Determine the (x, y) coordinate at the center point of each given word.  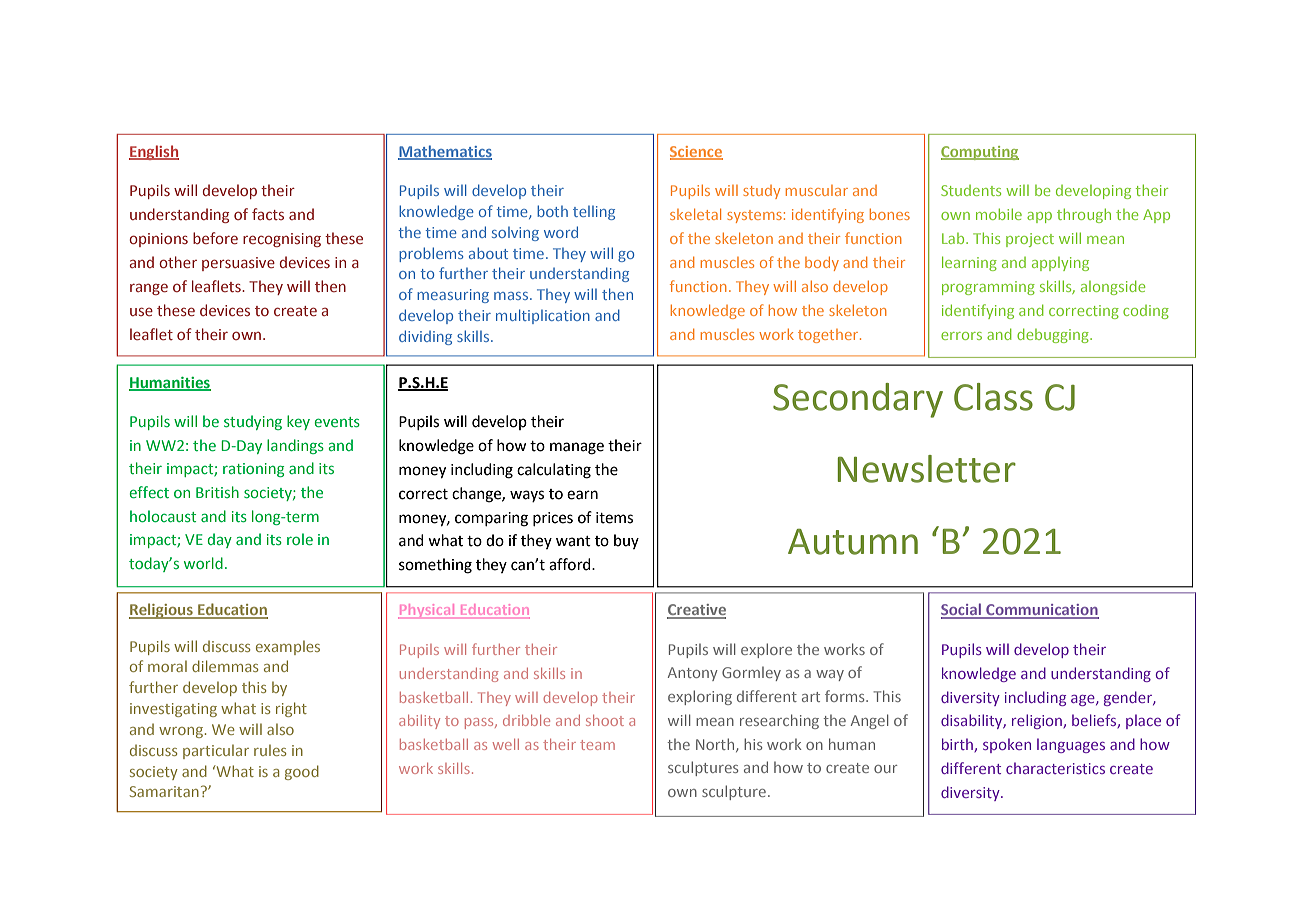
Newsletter (926, 469)
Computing (980, 153)
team (597, 745)
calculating (554, 471)
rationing (254, 470)
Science (696, 152)
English (154, 152)
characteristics (1055, 768)
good (302, 772)
